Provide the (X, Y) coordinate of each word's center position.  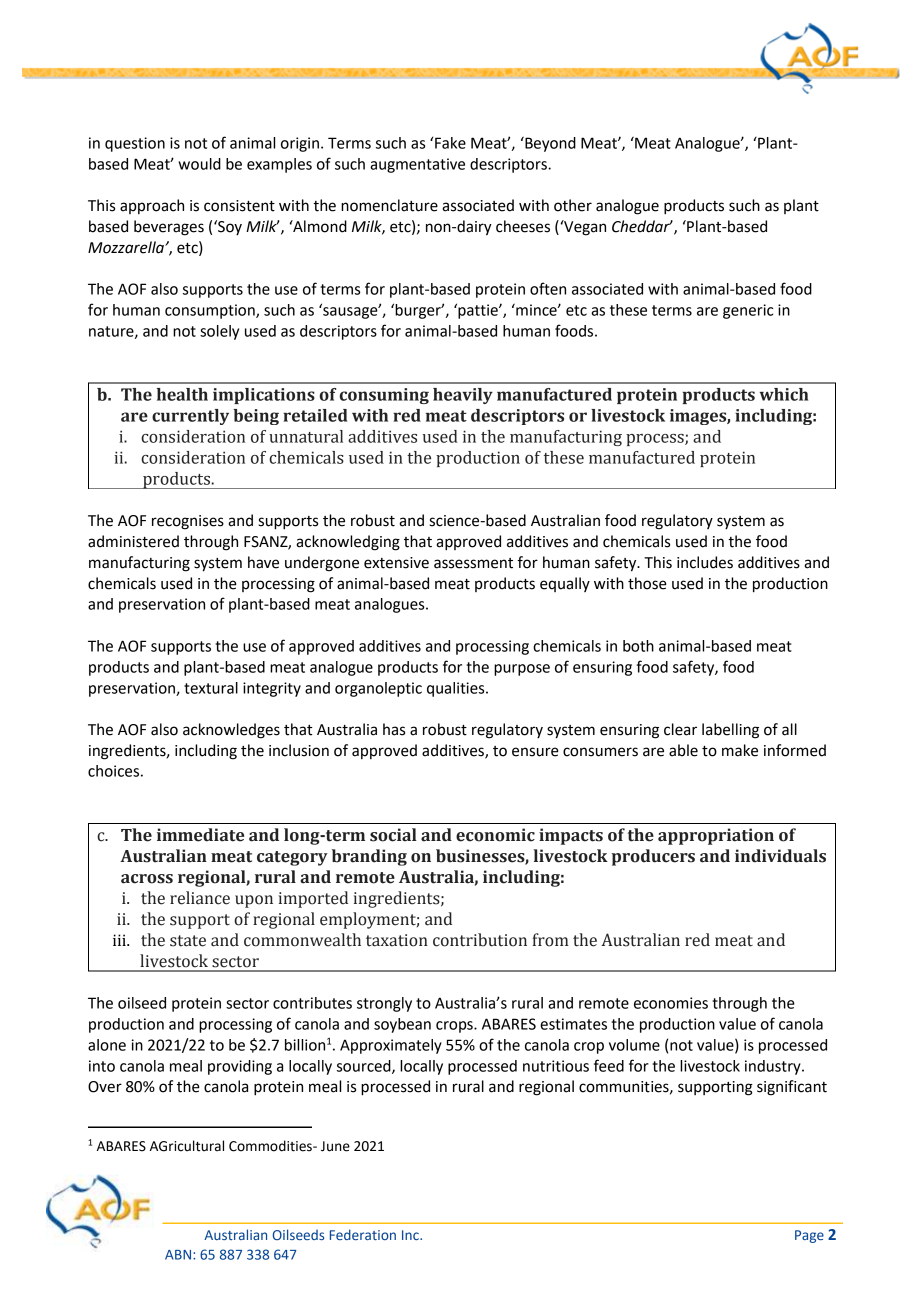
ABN (178, 1255)
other (573, 205)
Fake (450, 143)
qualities (457, 689)
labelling (730, 731)
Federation (363, 1234)
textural (211, 688)
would (199, 164)
